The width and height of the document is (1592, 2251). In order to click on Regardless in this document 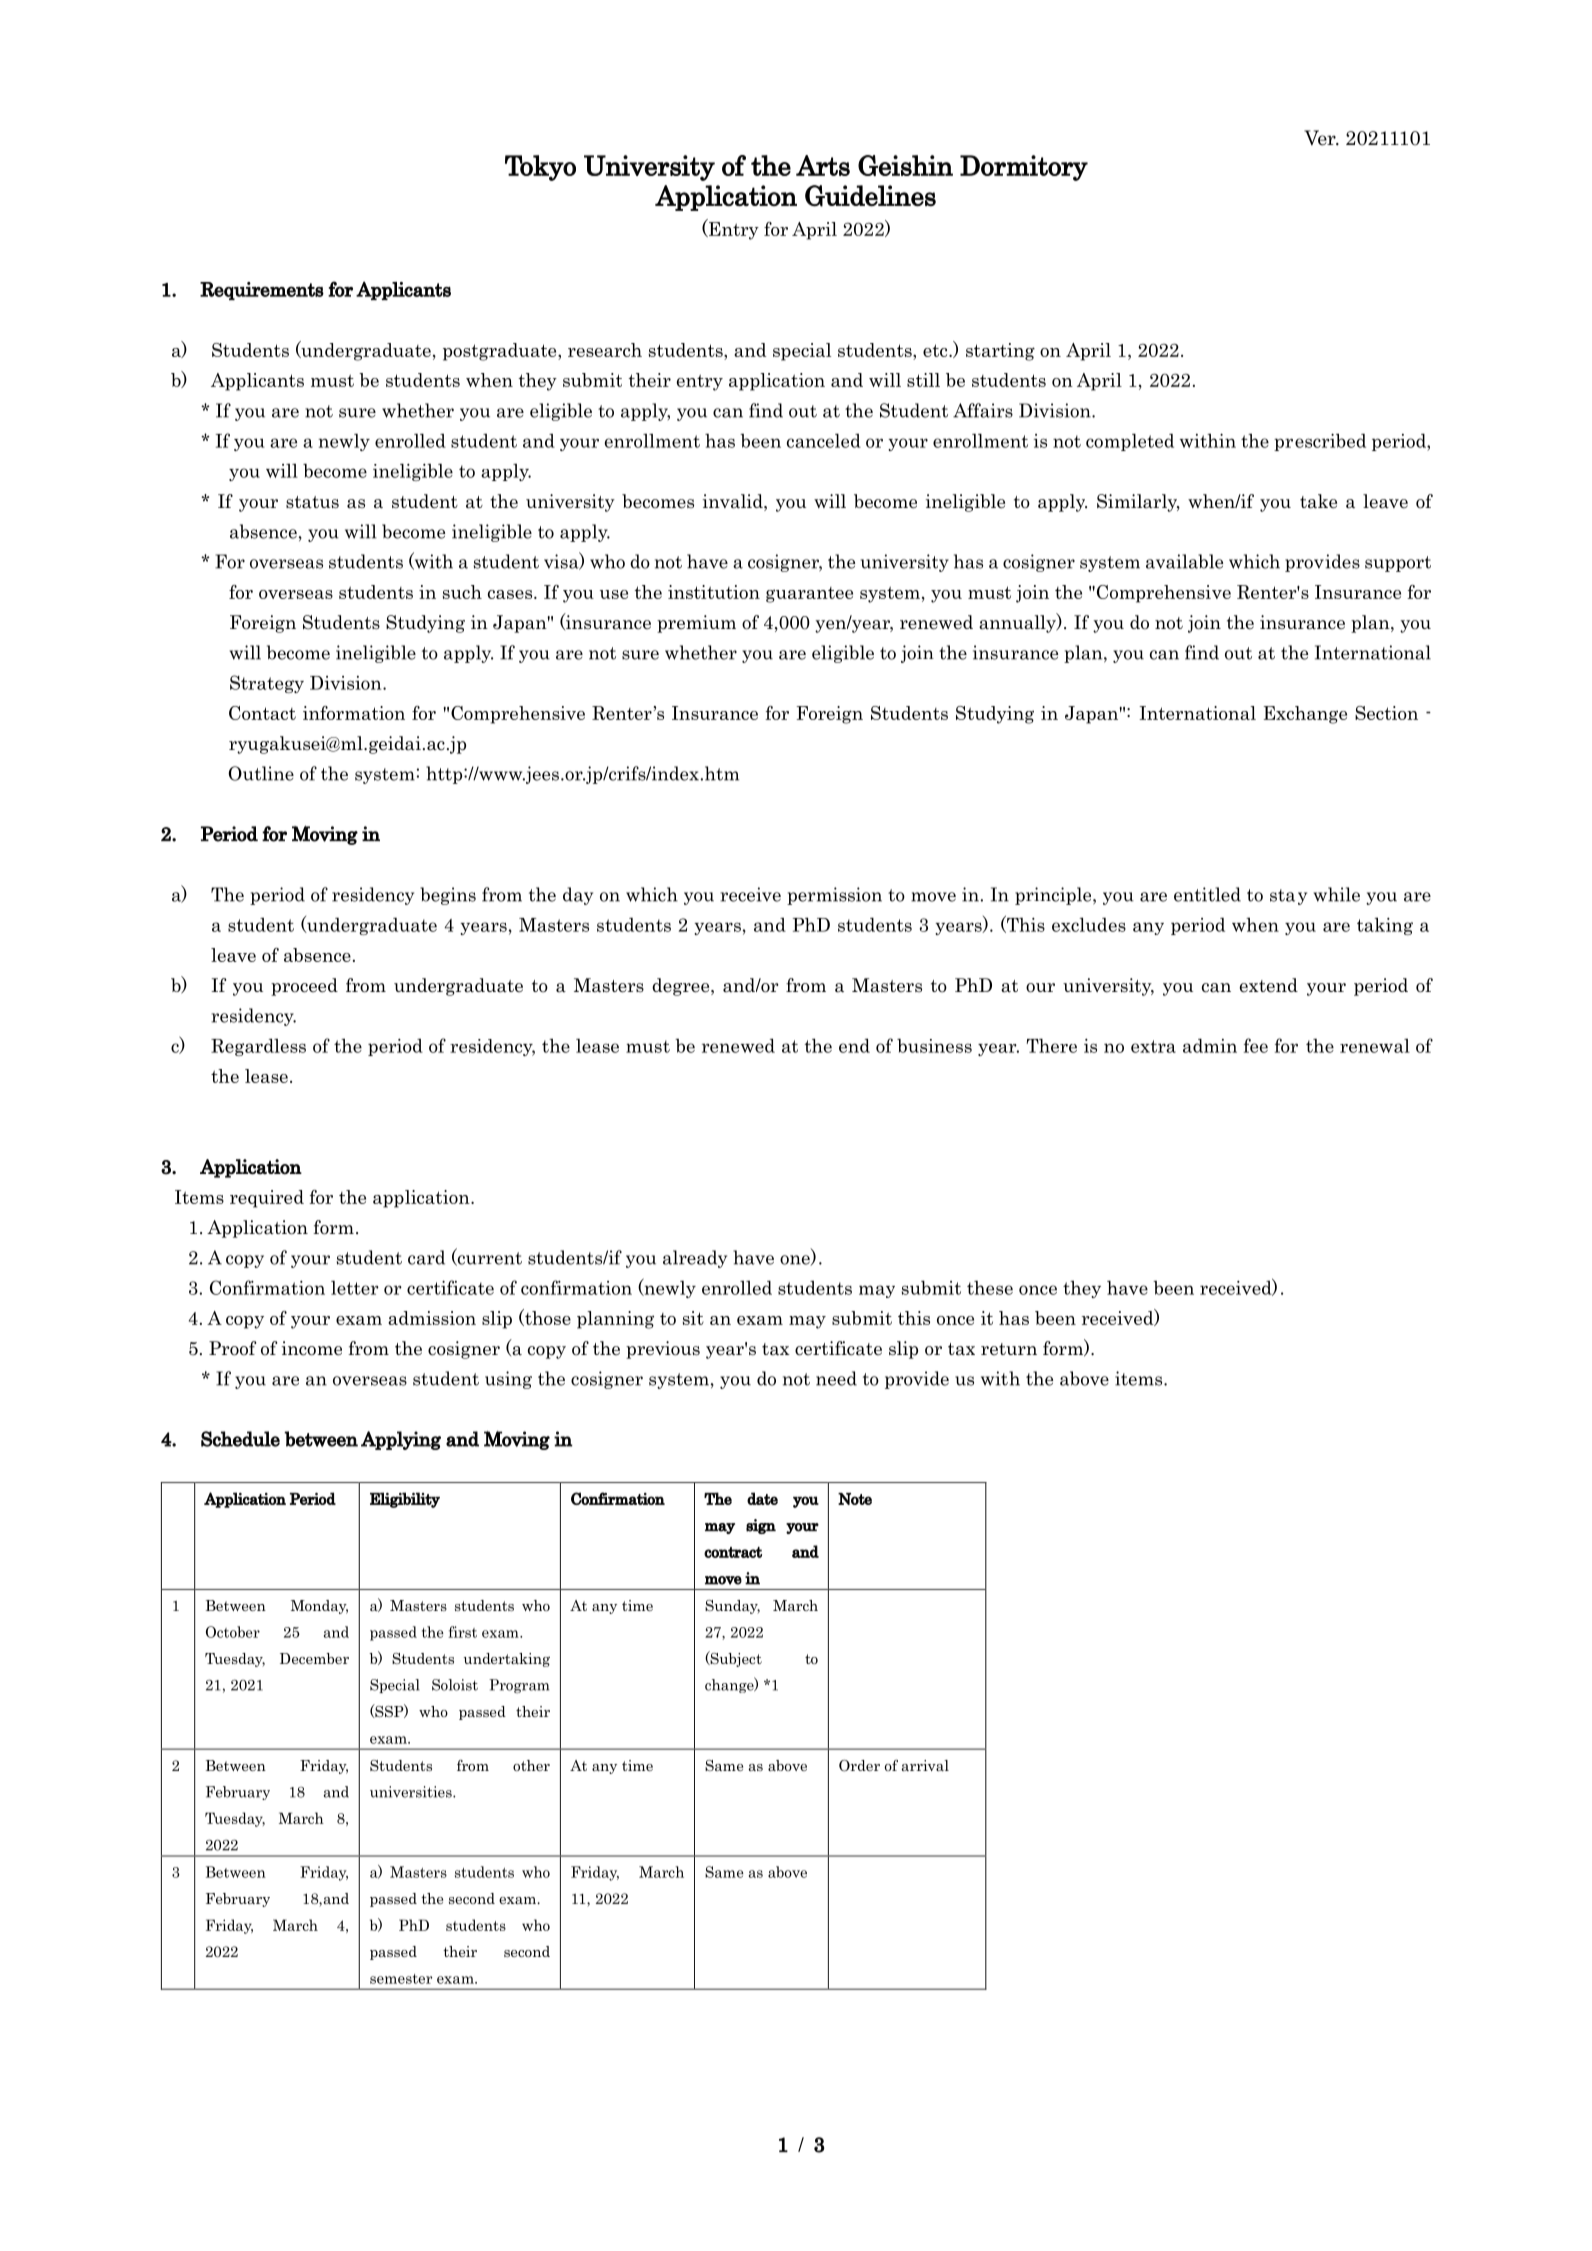, I will do `click(258, 1047)`.
